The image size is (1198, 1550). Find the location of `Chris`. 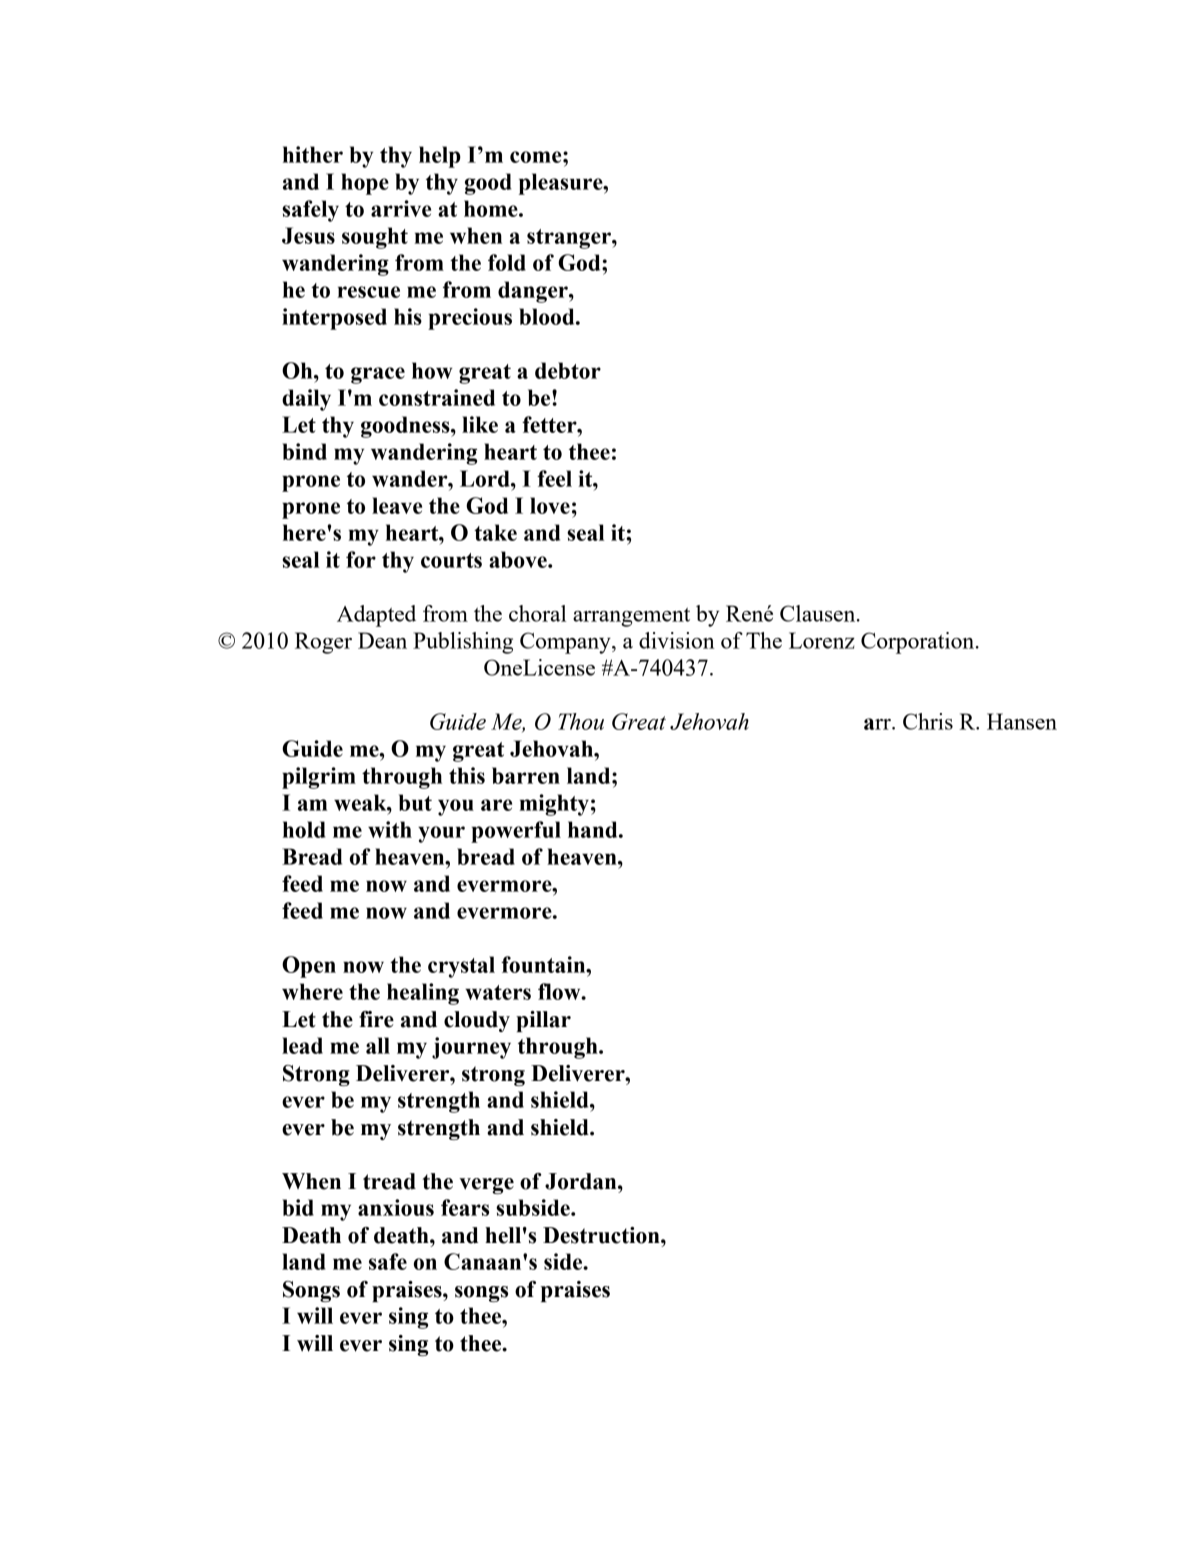

Chris is located at coordinates (928, 721).
